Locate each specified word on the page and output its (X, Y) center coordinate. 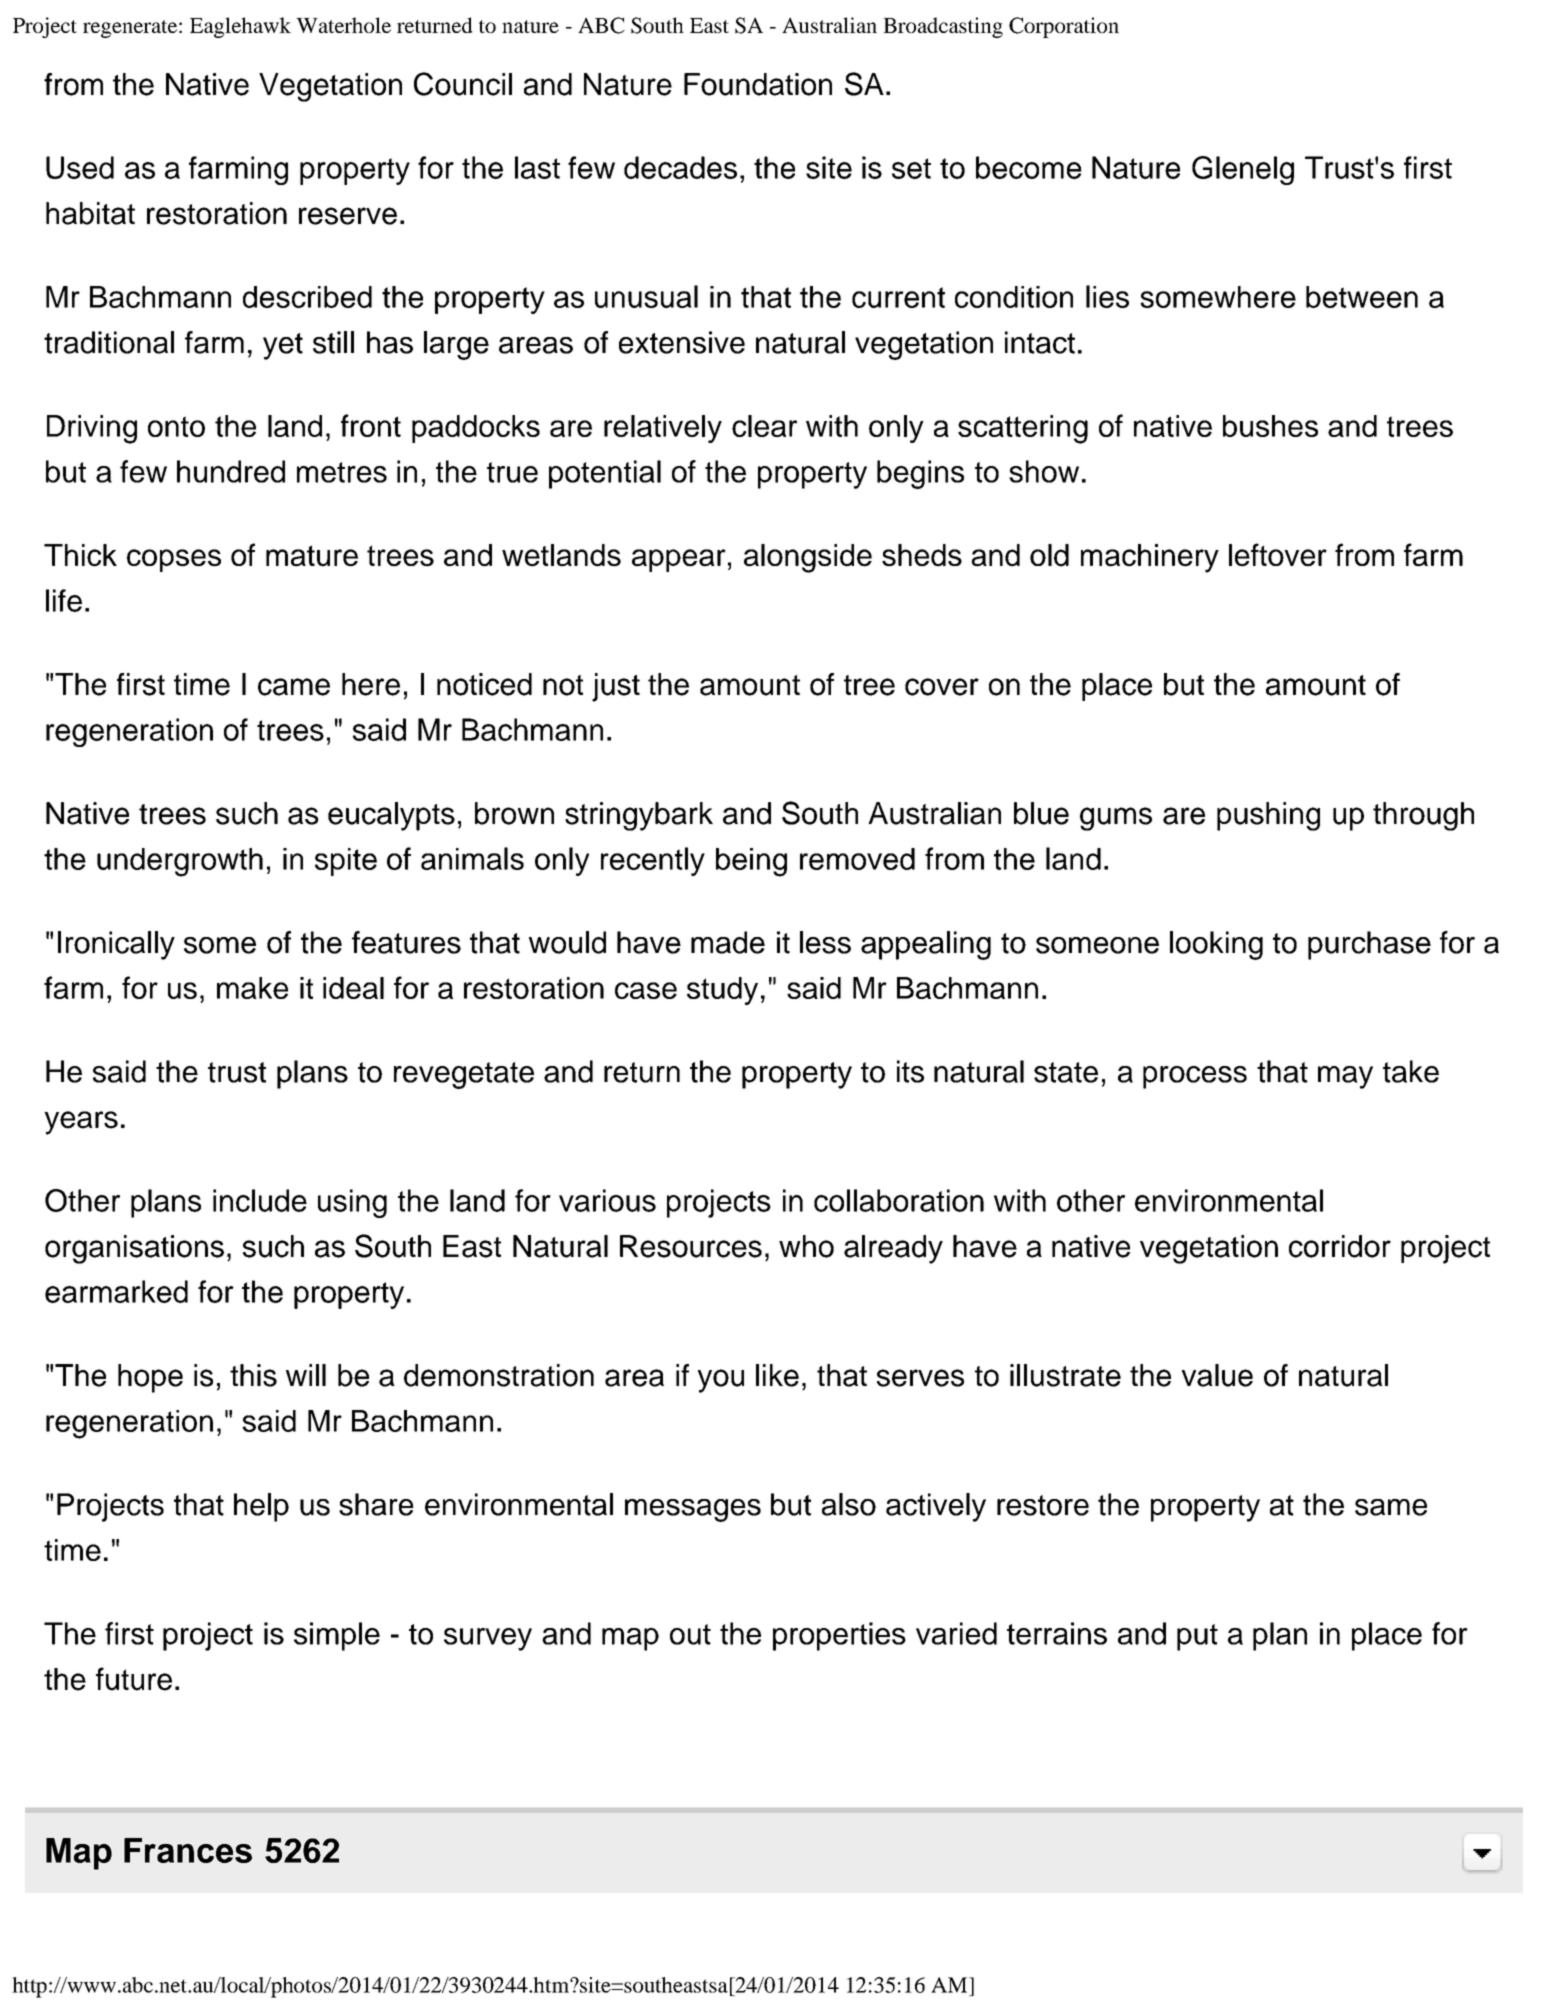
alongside (808, 558)
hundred (231, 471)
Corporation (1064, 27)
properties (839, 1636)
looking (1216, 945)
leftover (1278, 555)
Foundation (758, 84)
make (252, 988)
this (253, 1375)
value (1217, 1375)
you (721, 1381)
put (1197, 1637)
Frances (188, 1850)
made (728, 942)
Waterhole (343, 25)
